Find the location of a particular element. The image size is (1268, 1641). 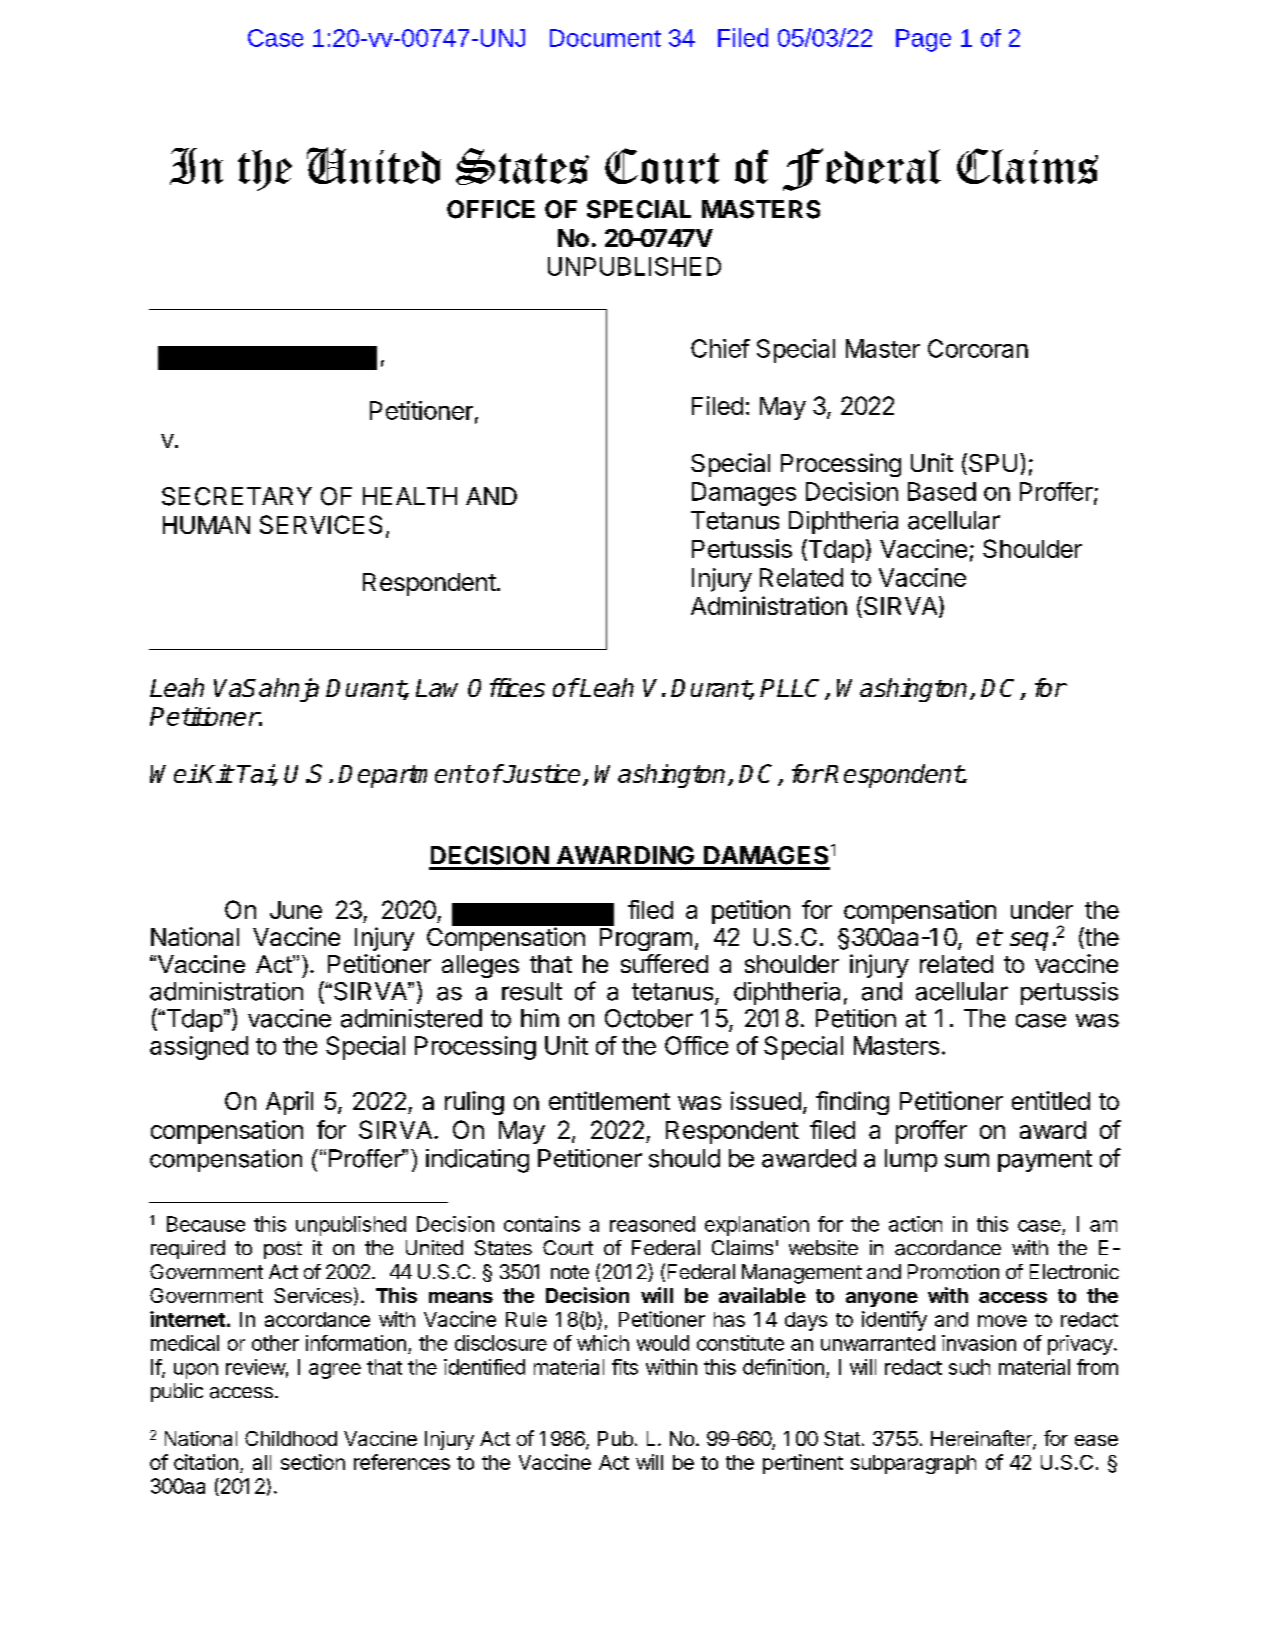

Document is located at coordinates (605, 38).
